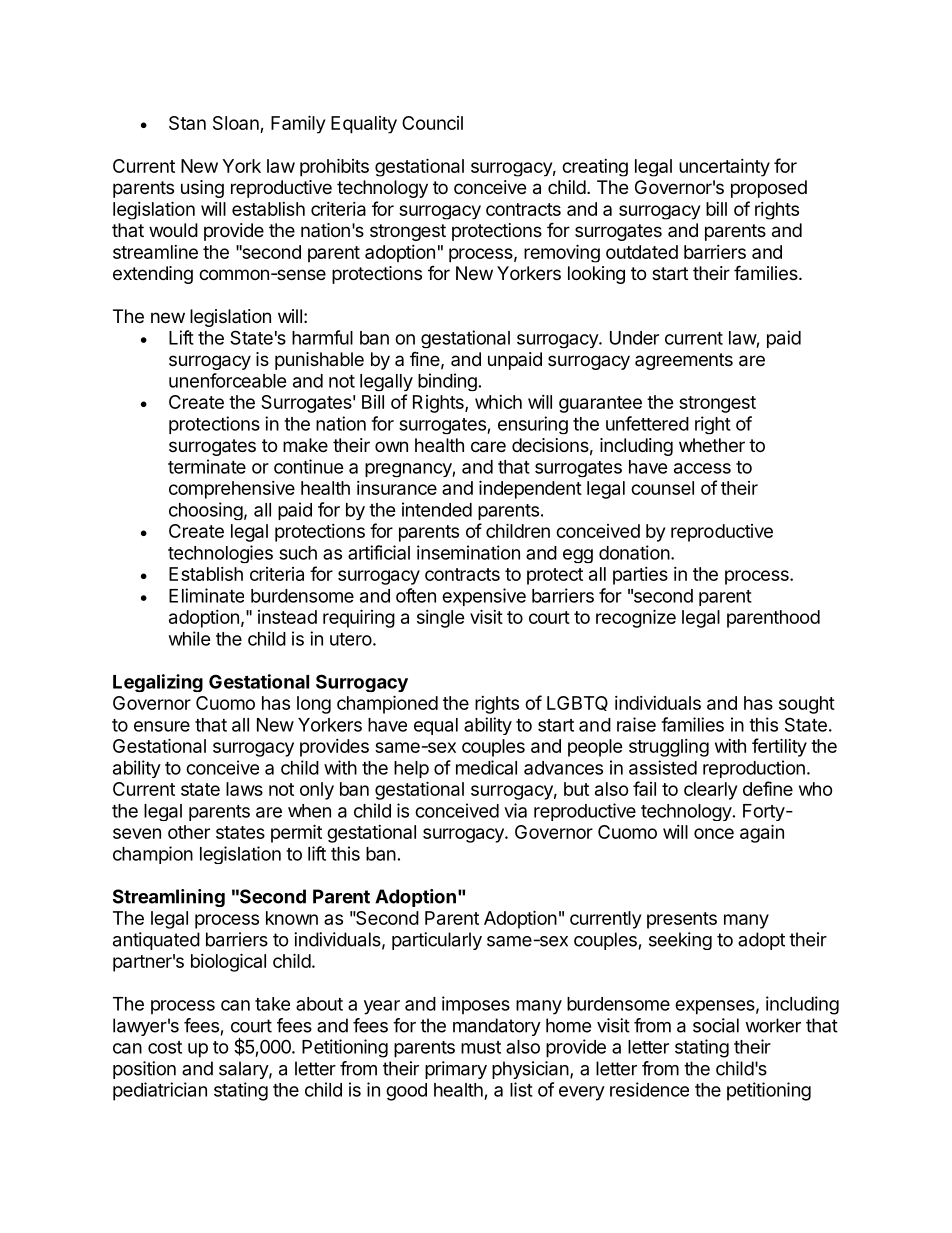  I want to click on Sloan, so click(236, 123).
